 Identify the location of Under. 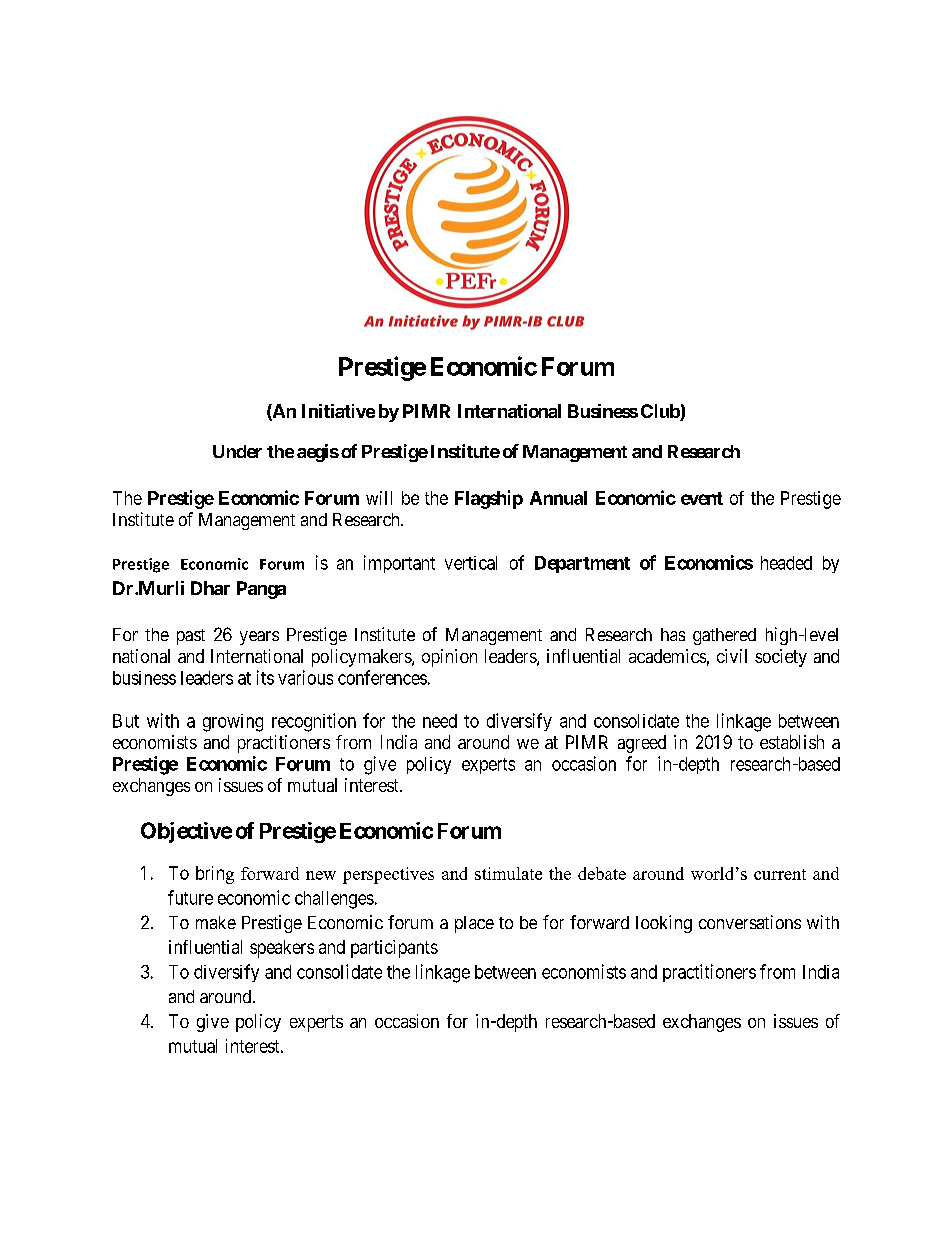
(237, 451).
